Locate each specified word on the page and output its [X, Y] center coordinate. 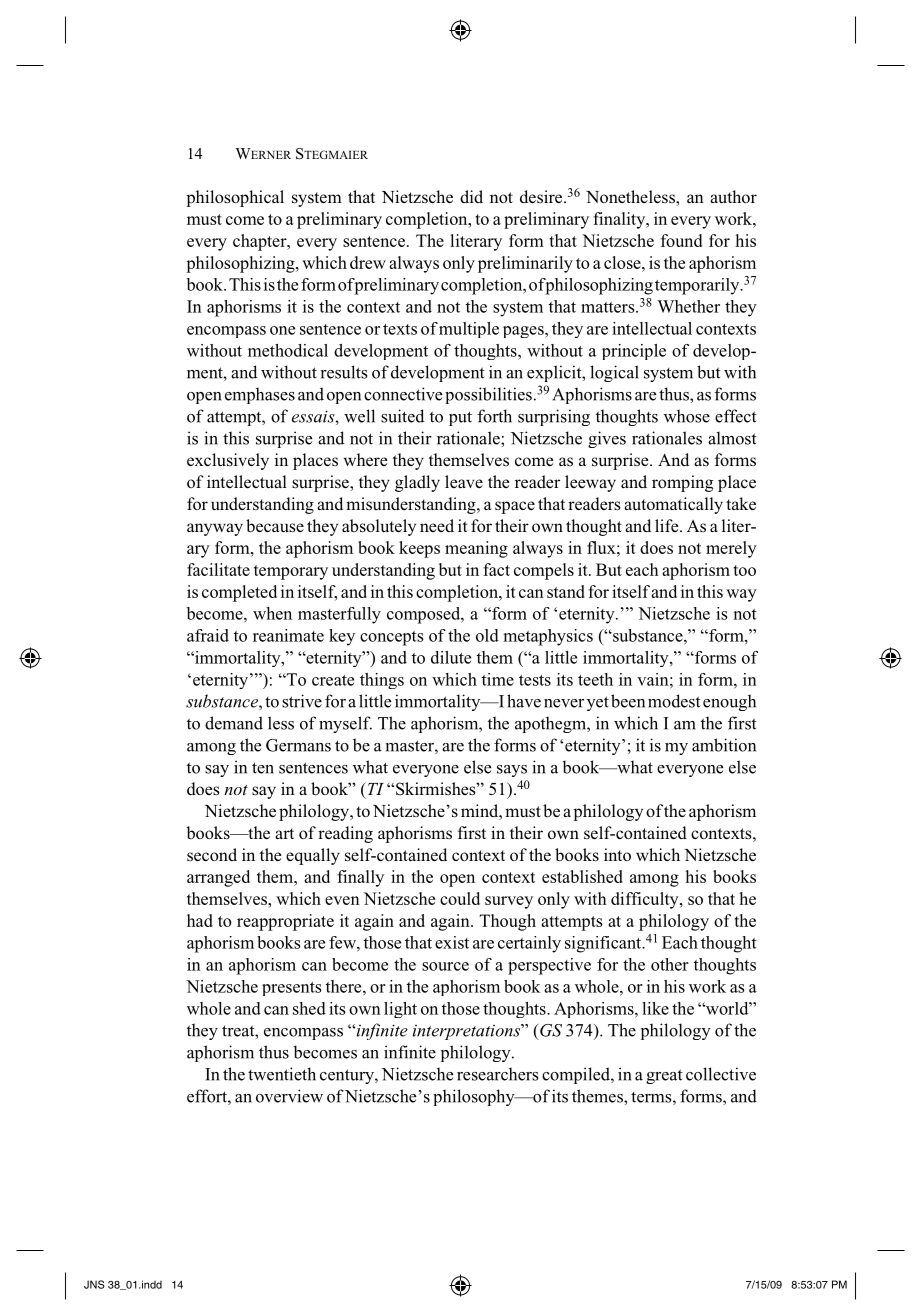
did [471, 196]
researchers [497, 1074]
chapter [261, 242]
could [460, 898]
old [487, 635]
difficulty [646, 900]
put [460, 418]
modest [674, 701]
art [284, 833]
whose [687, 416]
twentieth [282, 1074]
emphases [260, 395]
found [681, 240]
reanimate [288, 635]
